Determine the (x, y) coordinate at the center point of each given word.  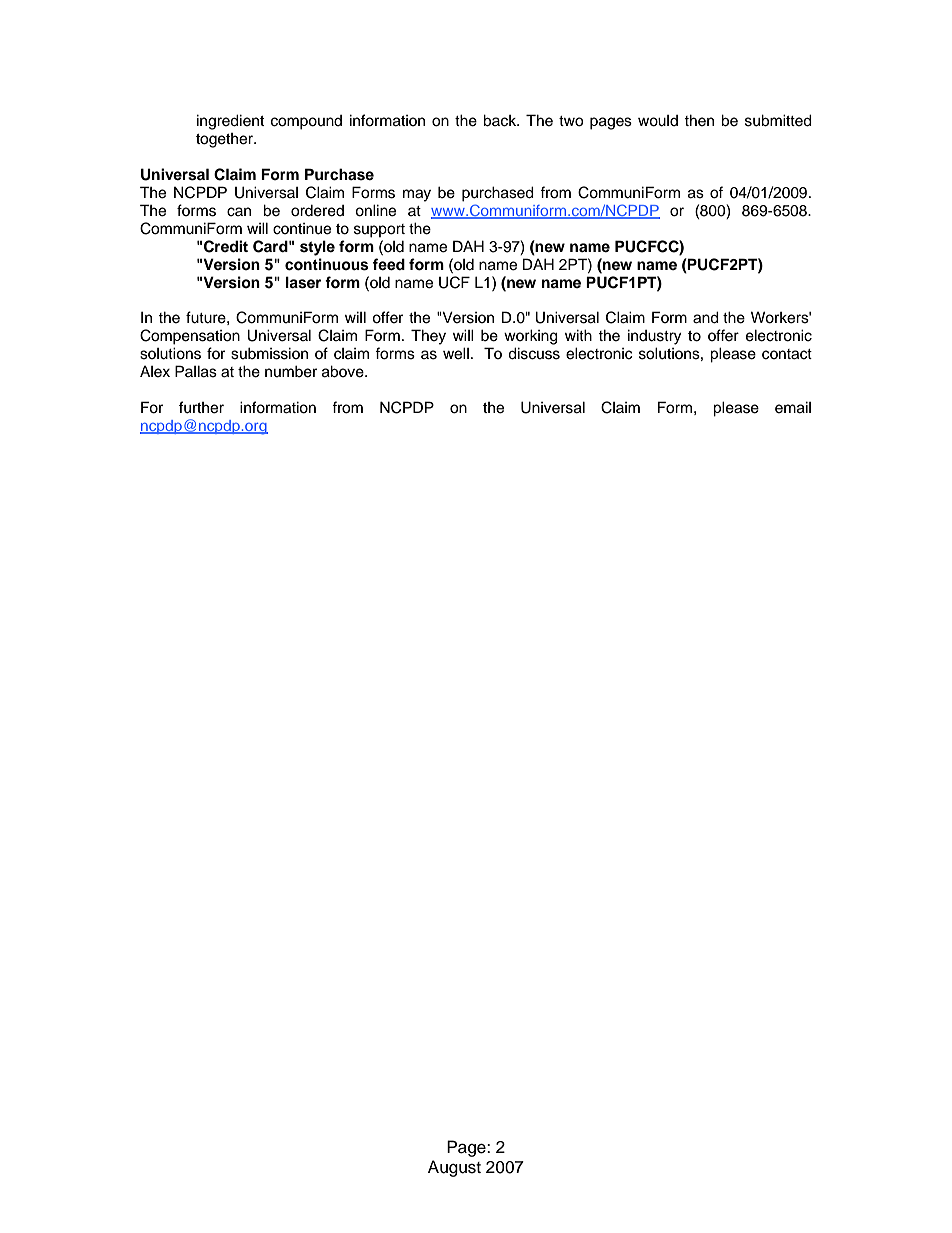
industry (654, 337)
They (428, 337)
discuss (534, 353)
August (454, 1168)
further (201, 407)
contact (787, 354)
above (344, 371)
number (291, 371)
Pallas (196, 371)
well (456, 353)
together (226, 140)
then (699, 120)
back (501, 120)
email (793, 407)
